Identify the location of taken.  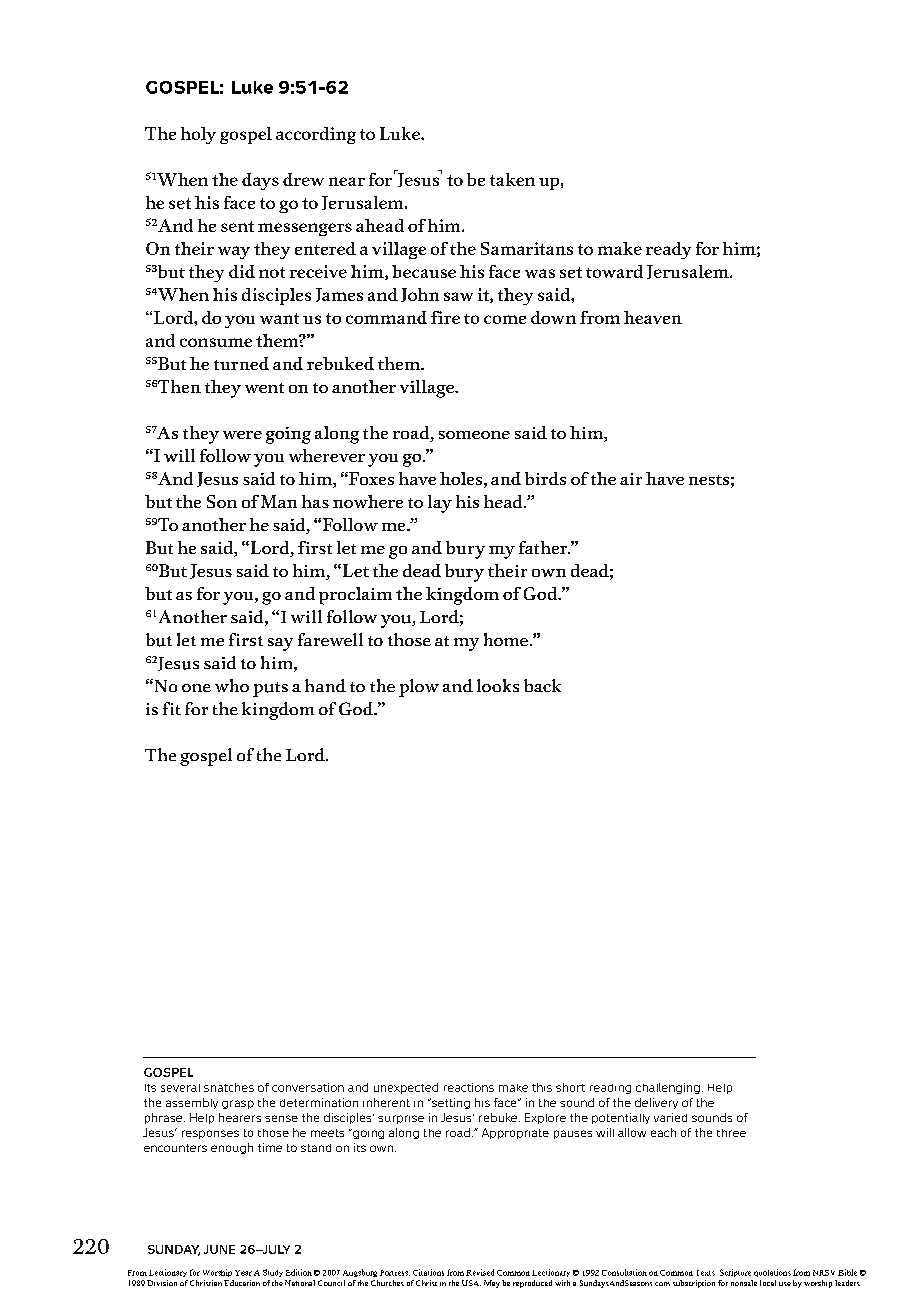
(512, 179).
